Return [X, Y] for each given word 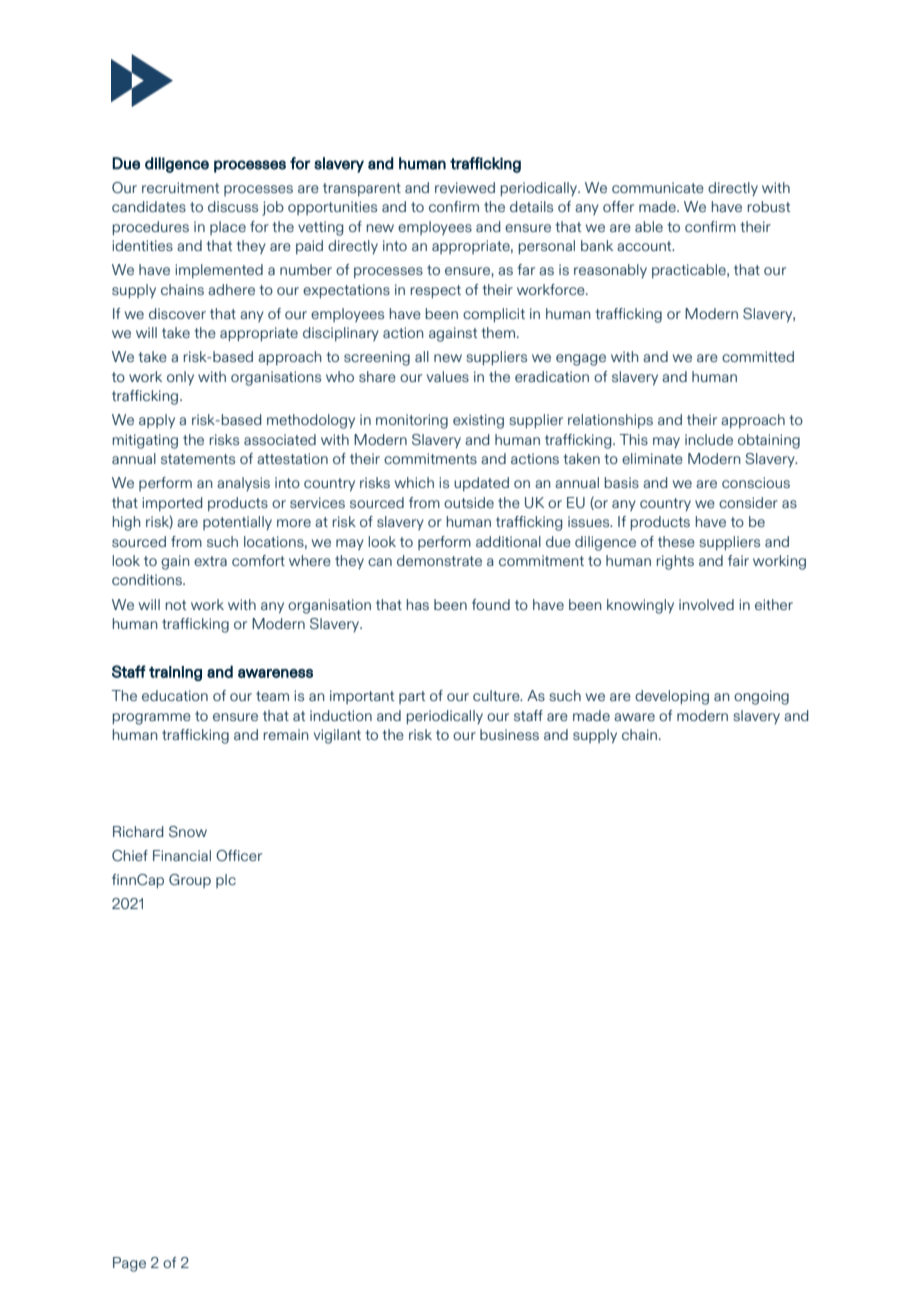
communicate [658, 187]
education [175, 695]
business [509, 734]
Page [129, 1264]
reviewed [465, 187]
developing [672, 697]
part [412, 697]
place [228, 228]
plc [226, 881]
